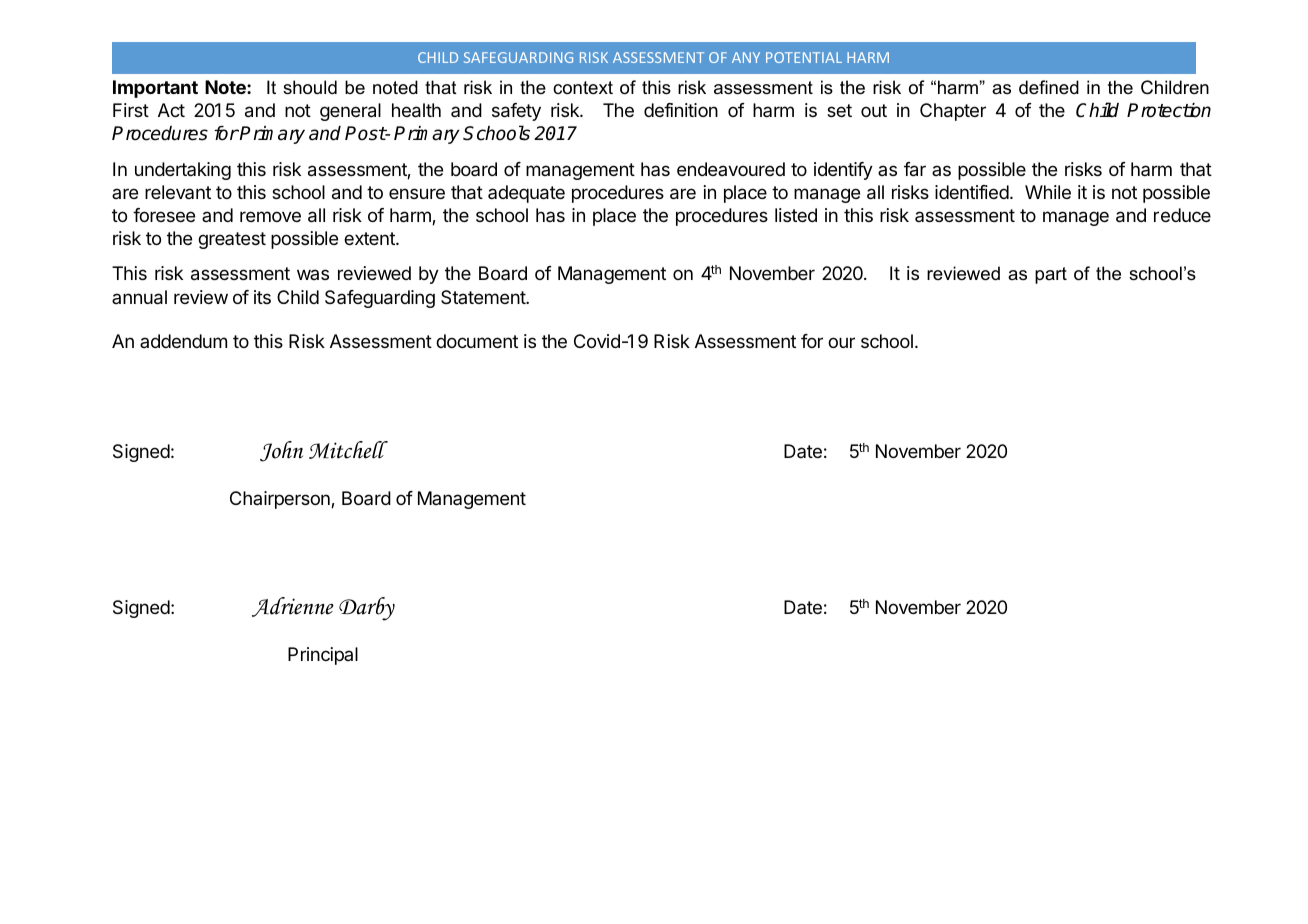  Describe the element at coordinates (281, 500) in the image. I see `Chairperson` at that location.
